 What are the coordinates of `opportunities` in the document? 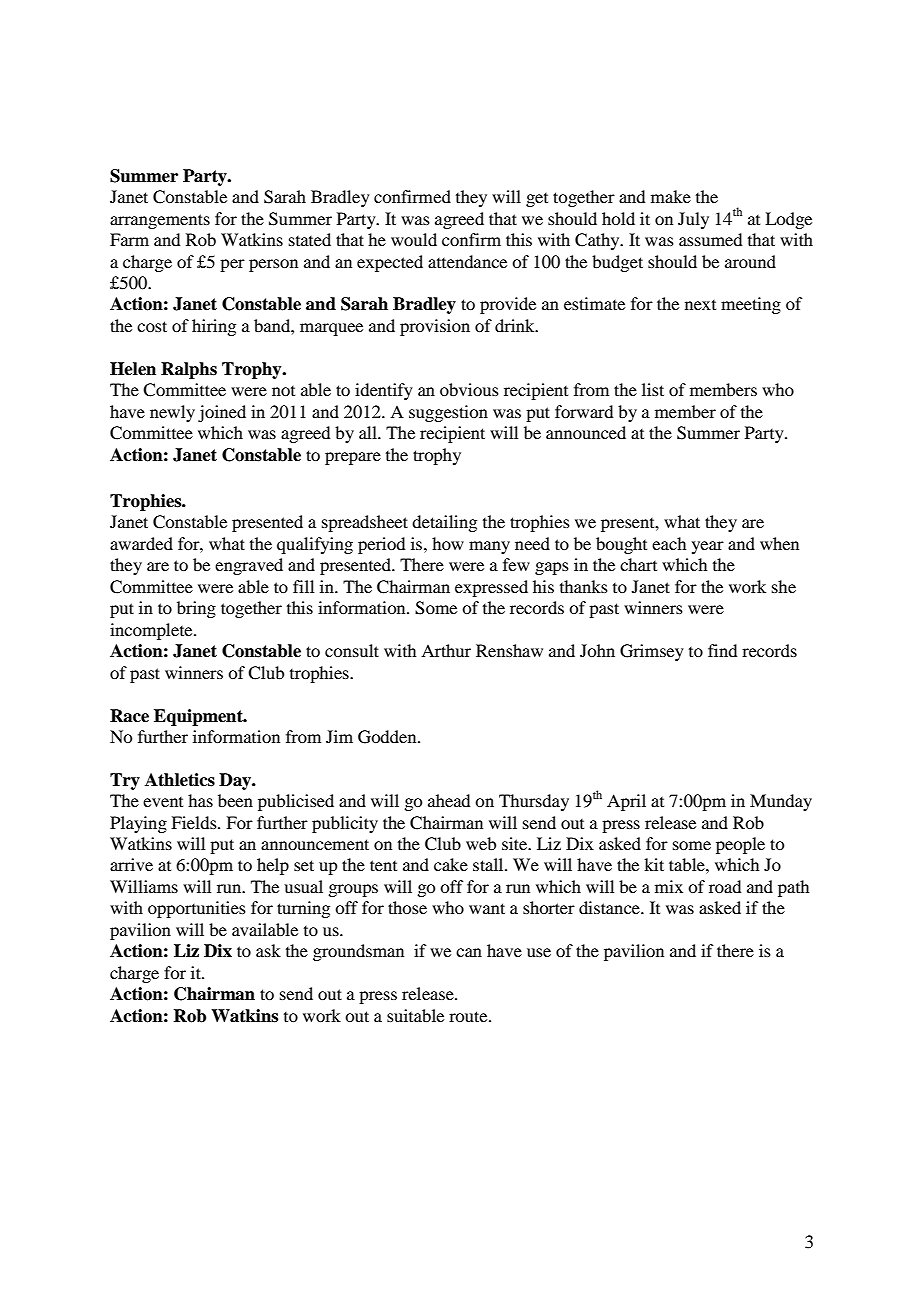 It's located at (197, 909).
